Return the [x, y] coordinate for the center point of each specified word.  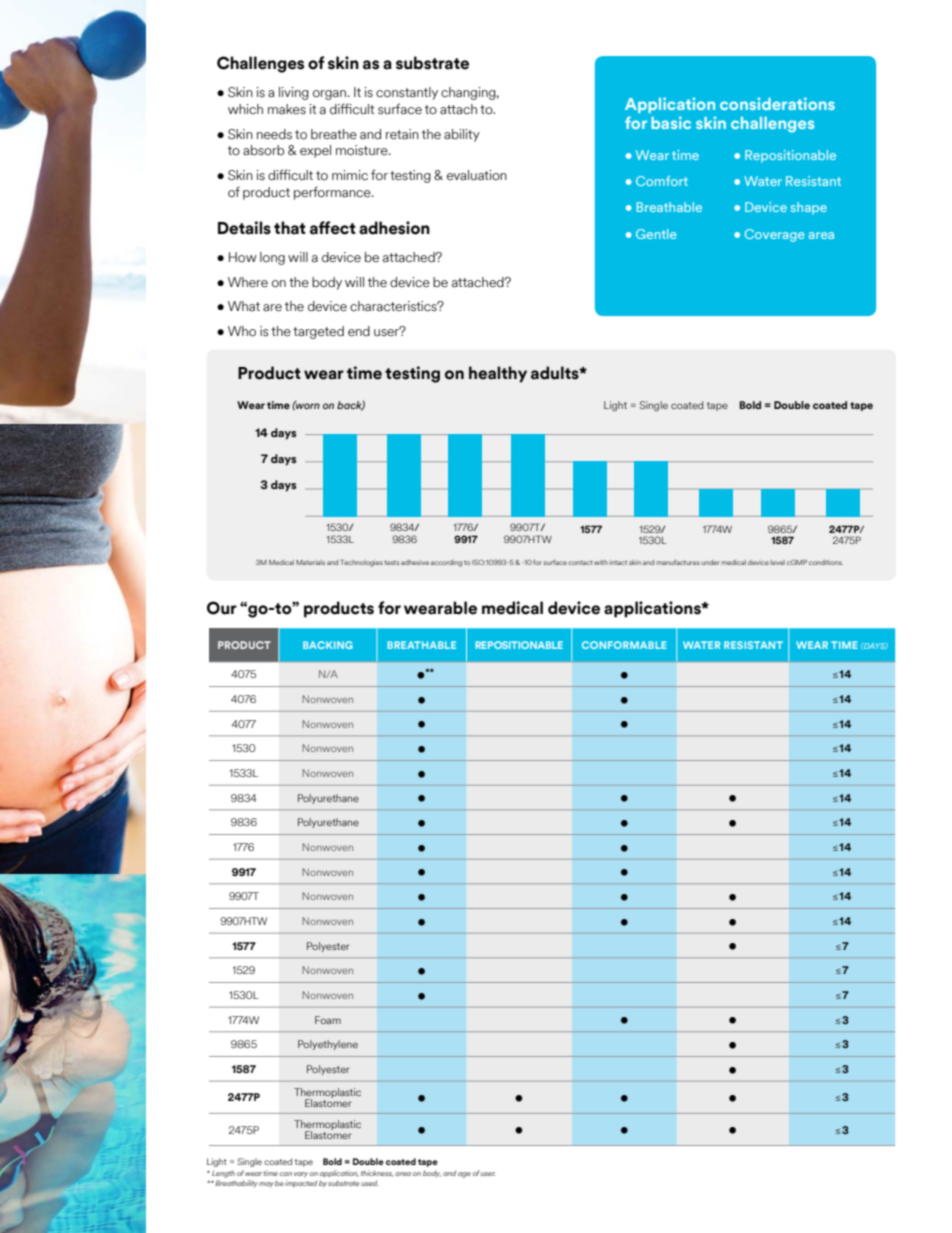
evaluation [477, 175]
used [370, 1183]
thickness [377, 1173]
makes [287, 109]
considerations [777, 103]
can [286, 1174]
